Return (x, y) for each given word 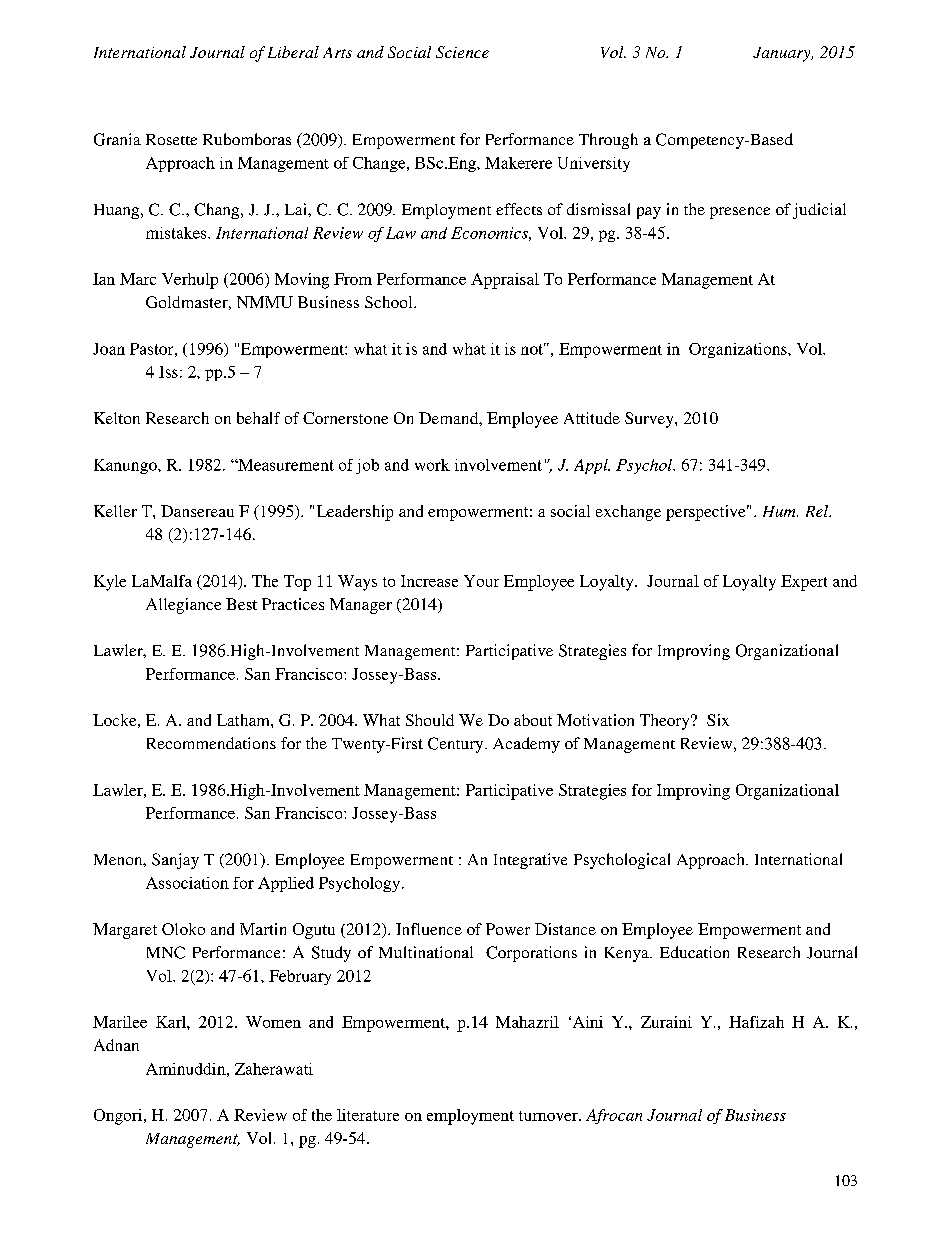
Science (462, 52)
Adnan (116, 1045)
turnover (549, 1116)
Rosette (171, 139)
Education (694, 952)
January (783, 54)
